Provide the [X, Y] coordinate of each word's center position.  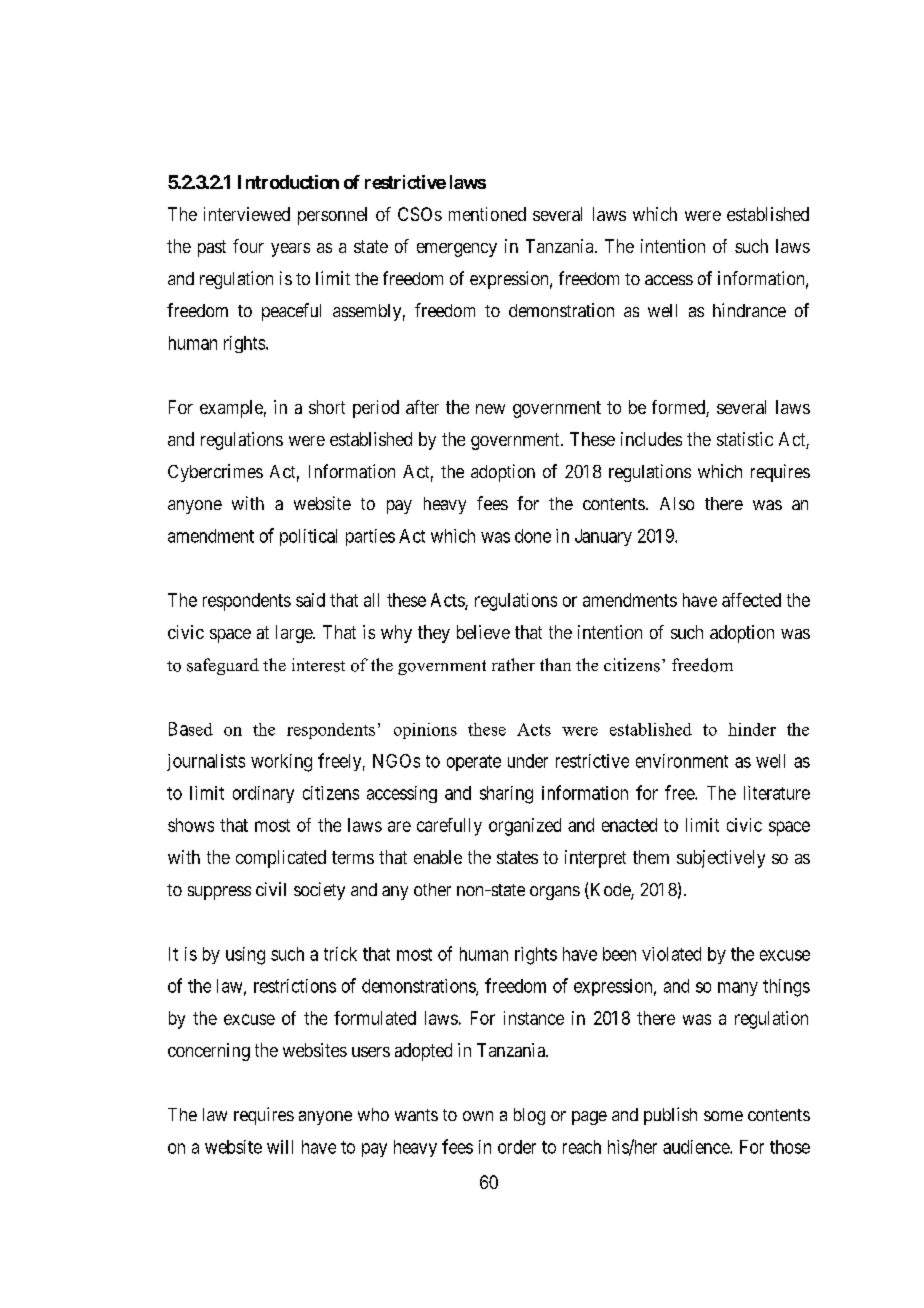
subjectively [721, 859]
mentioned [487, 214]
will [280, 1147]
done [533, 536]
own [478, 1116]
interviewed [247, 214]
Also [677, 503]
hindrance [749, 310]
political [308, 537]
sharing [506, 795]
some [723, 1116]
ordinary [263, 794]
